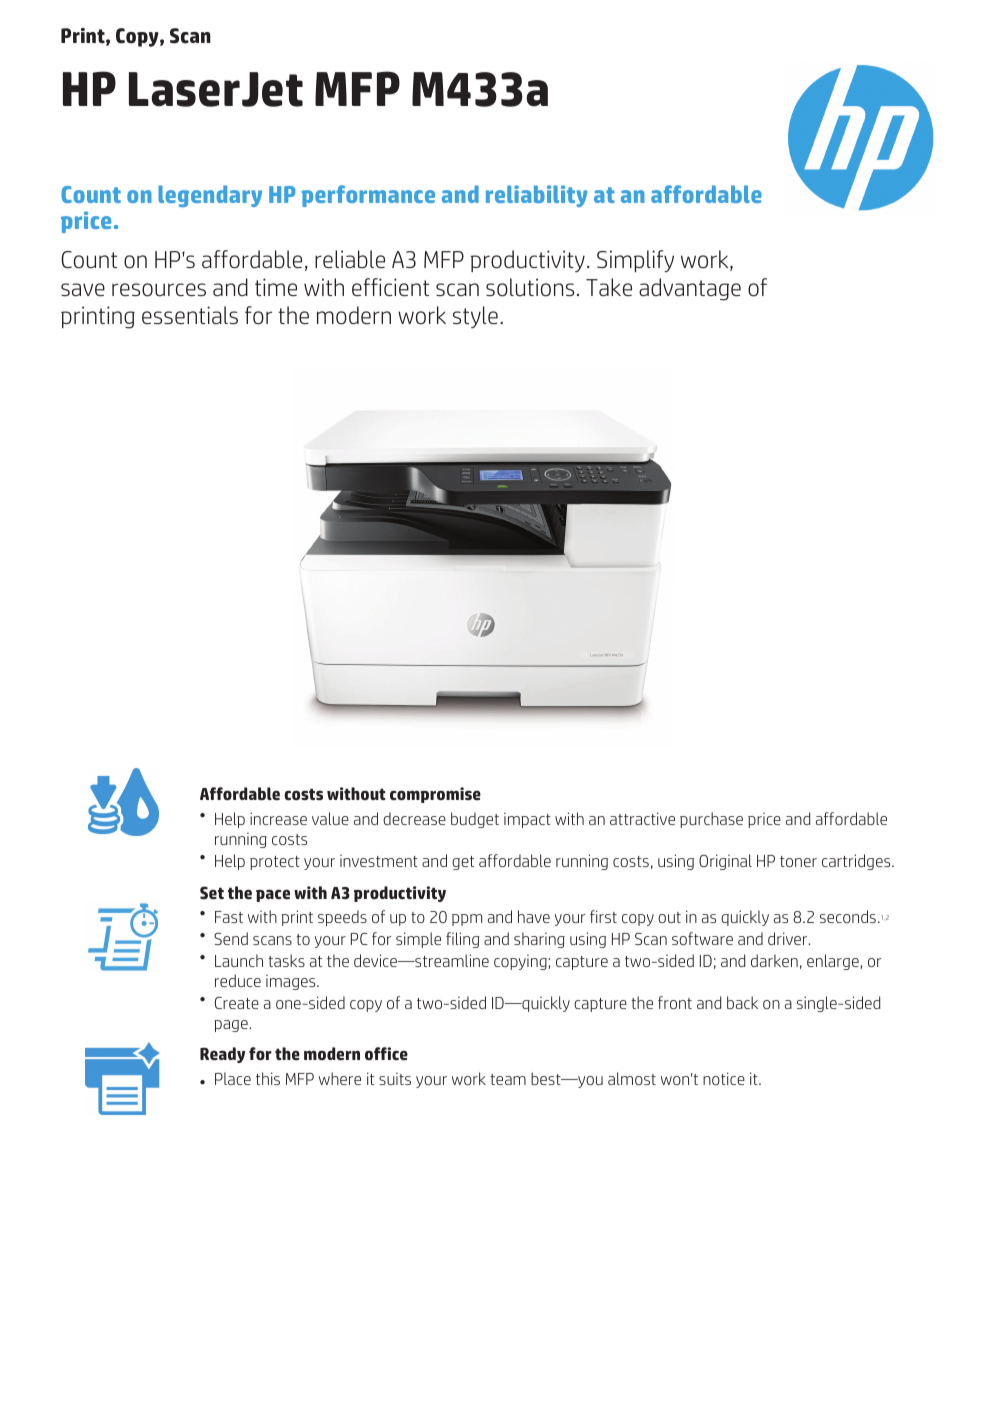 This screenshot has width=998, height=1412. I want to click on Set, so click(212, 893).
